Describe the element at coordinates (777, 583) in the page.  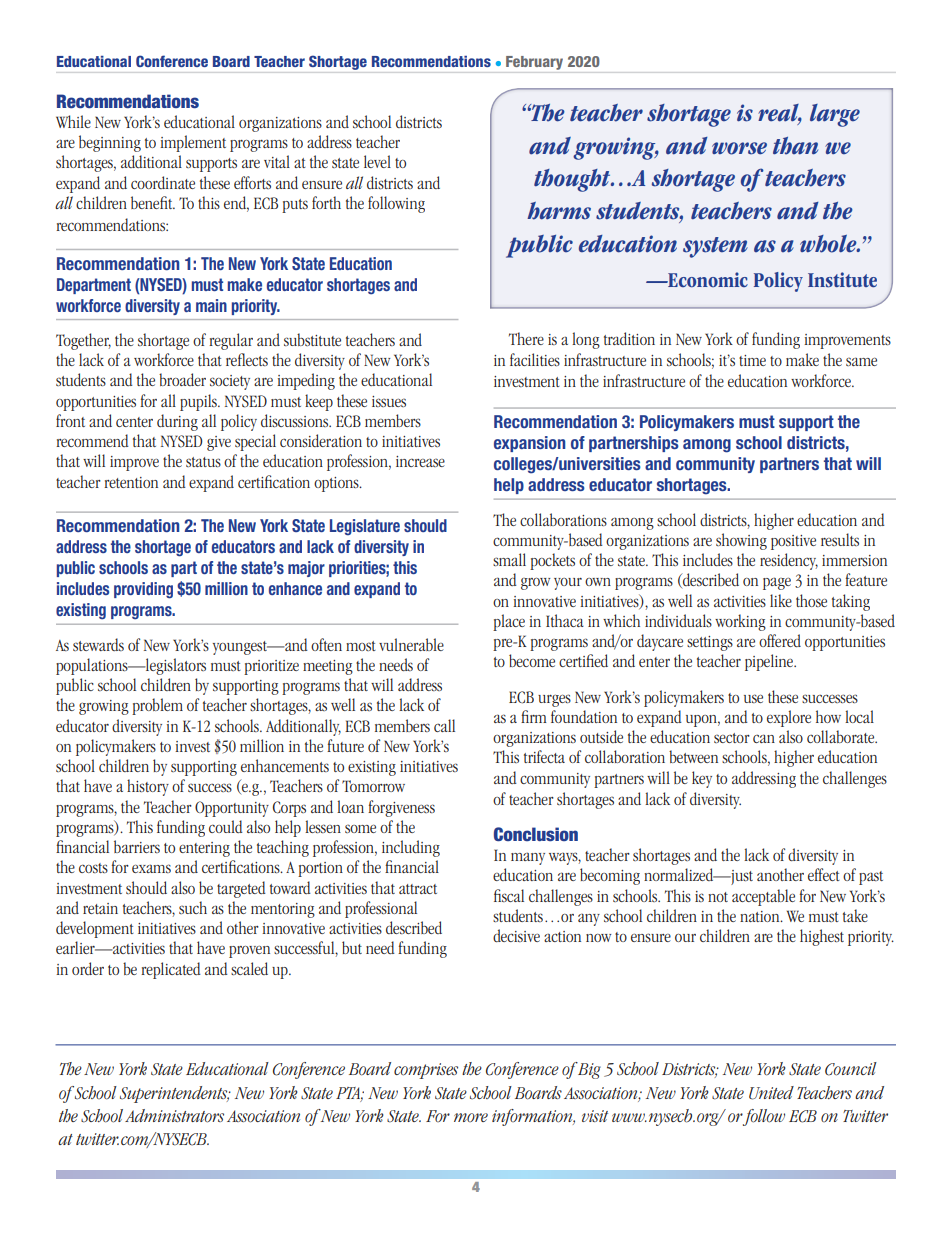
I see `page` at that location.
